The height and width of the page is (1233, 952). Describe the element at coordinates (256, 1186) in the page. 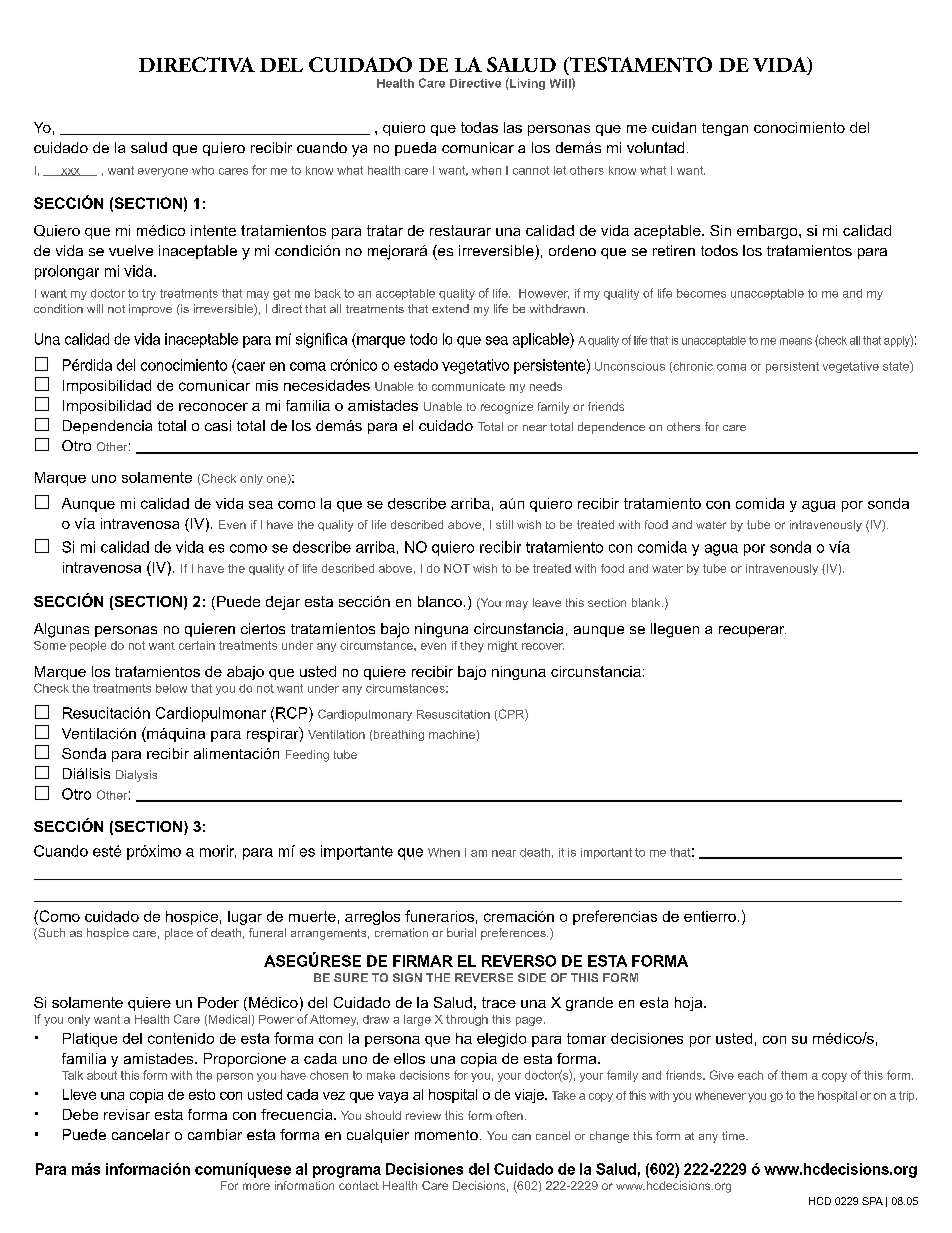

I see `more` at that location.
